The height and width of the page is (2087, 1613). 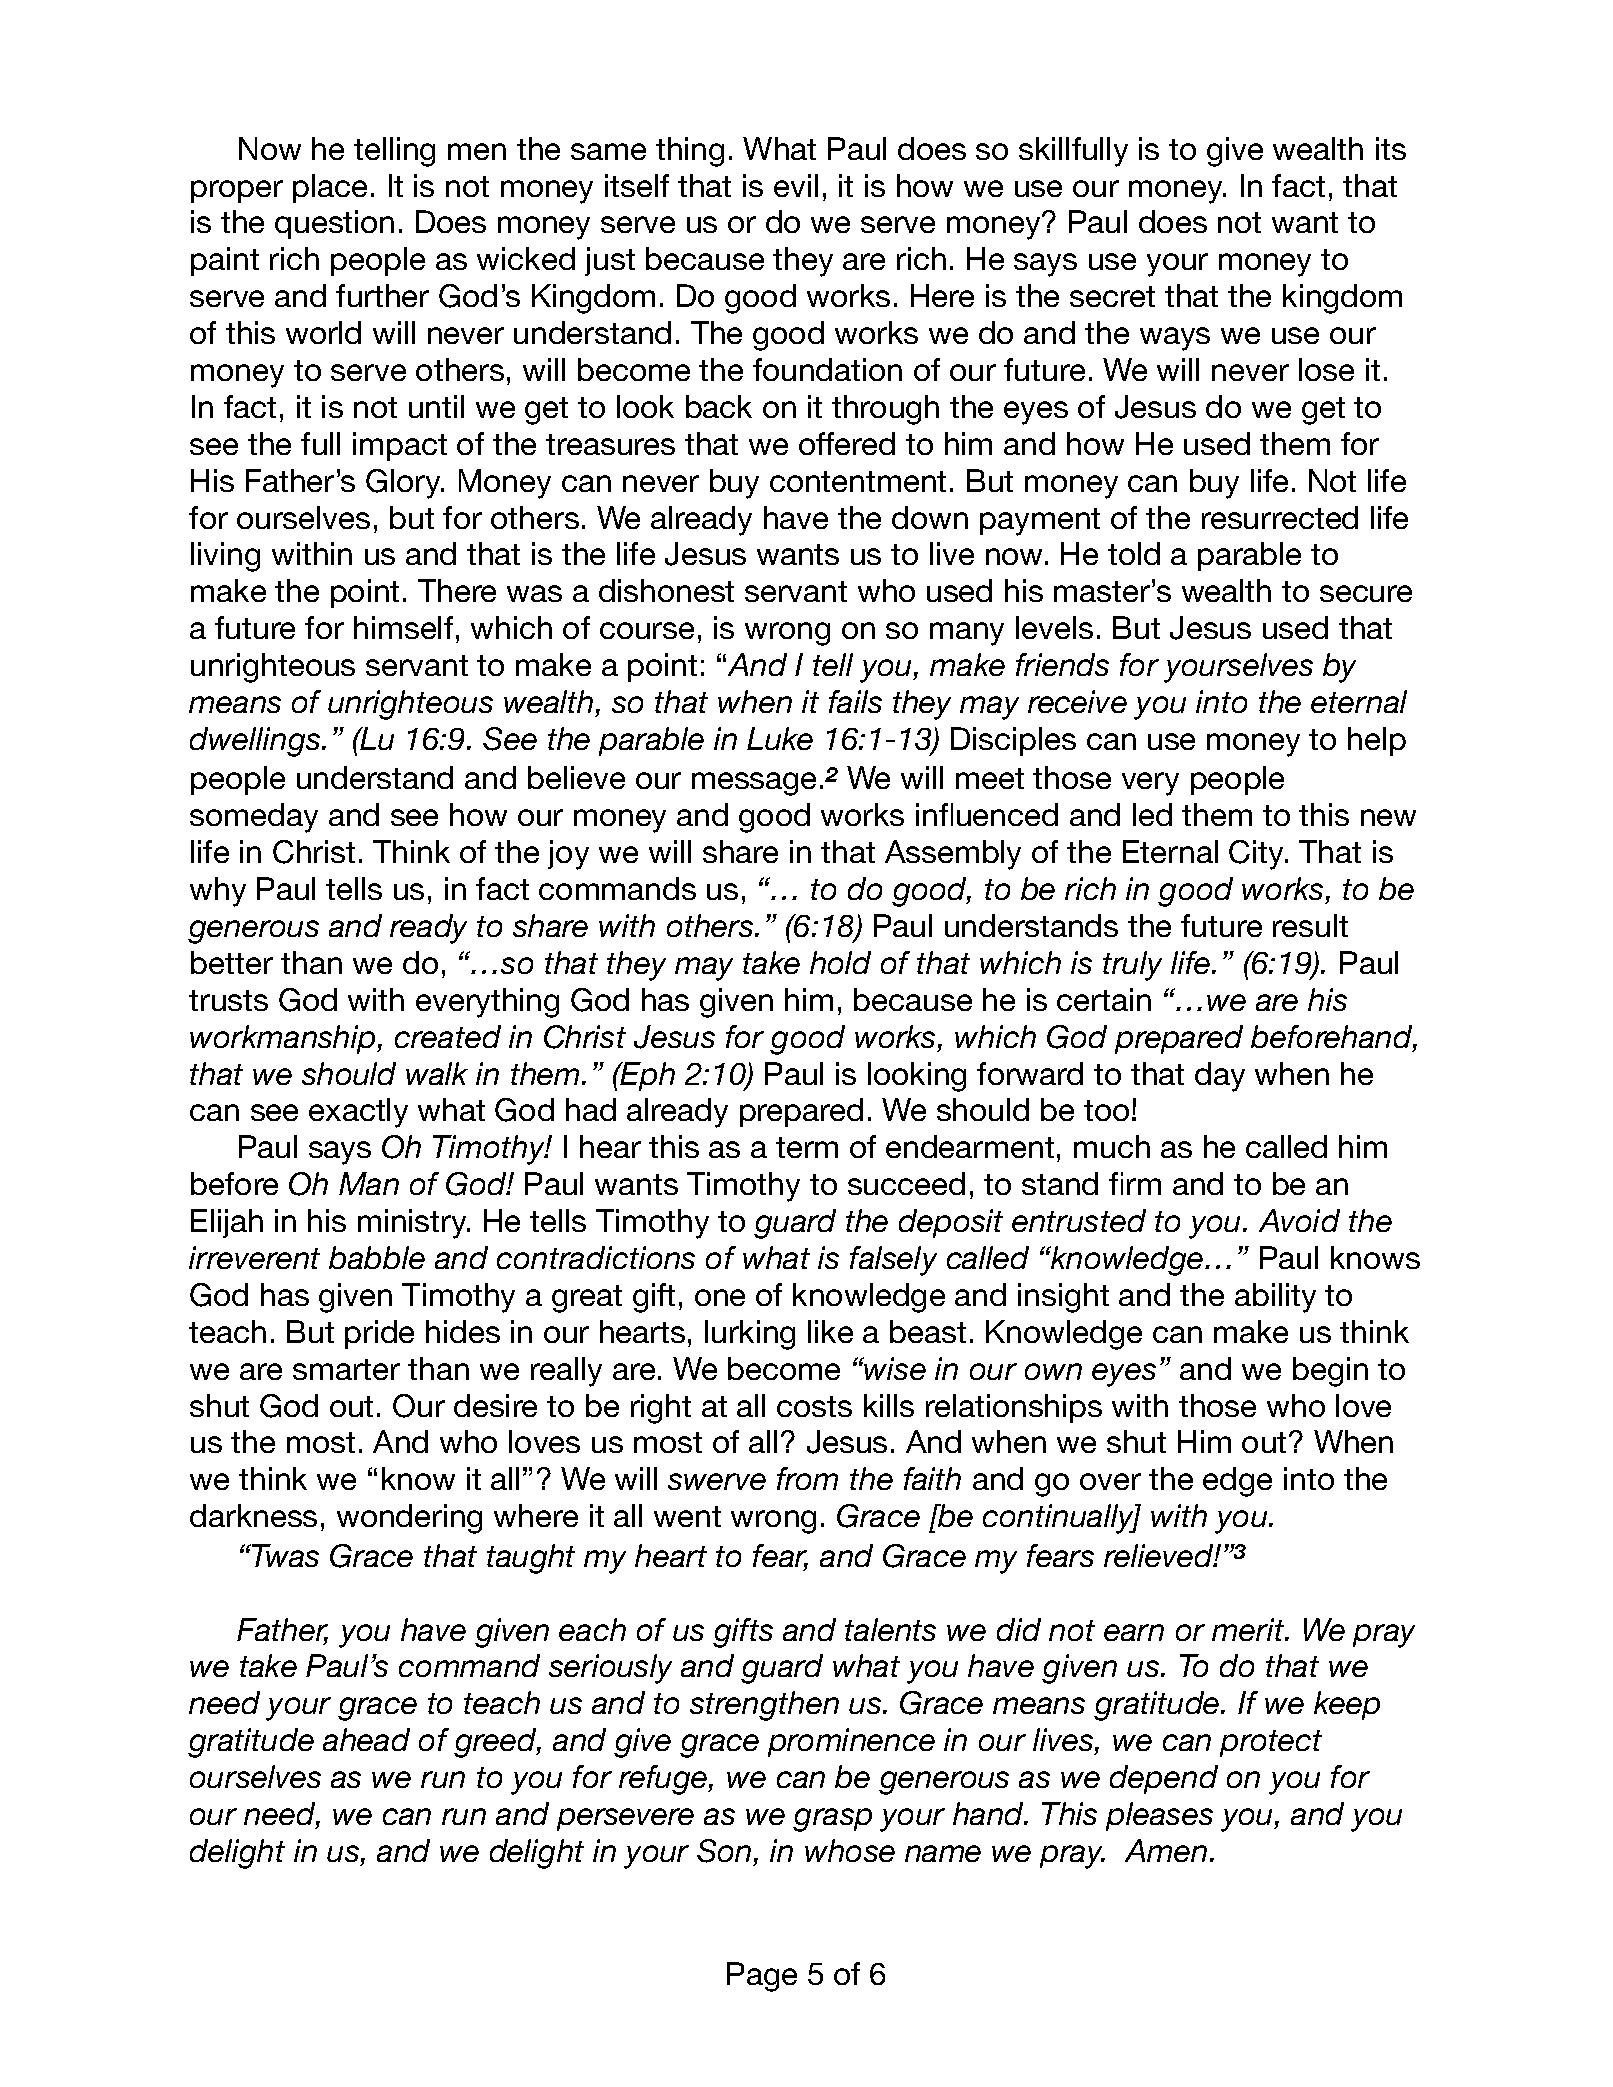 What do you see at coordinates (1106, 1110) in the page?
I see `too` at bounding box center [1106, 1110].
